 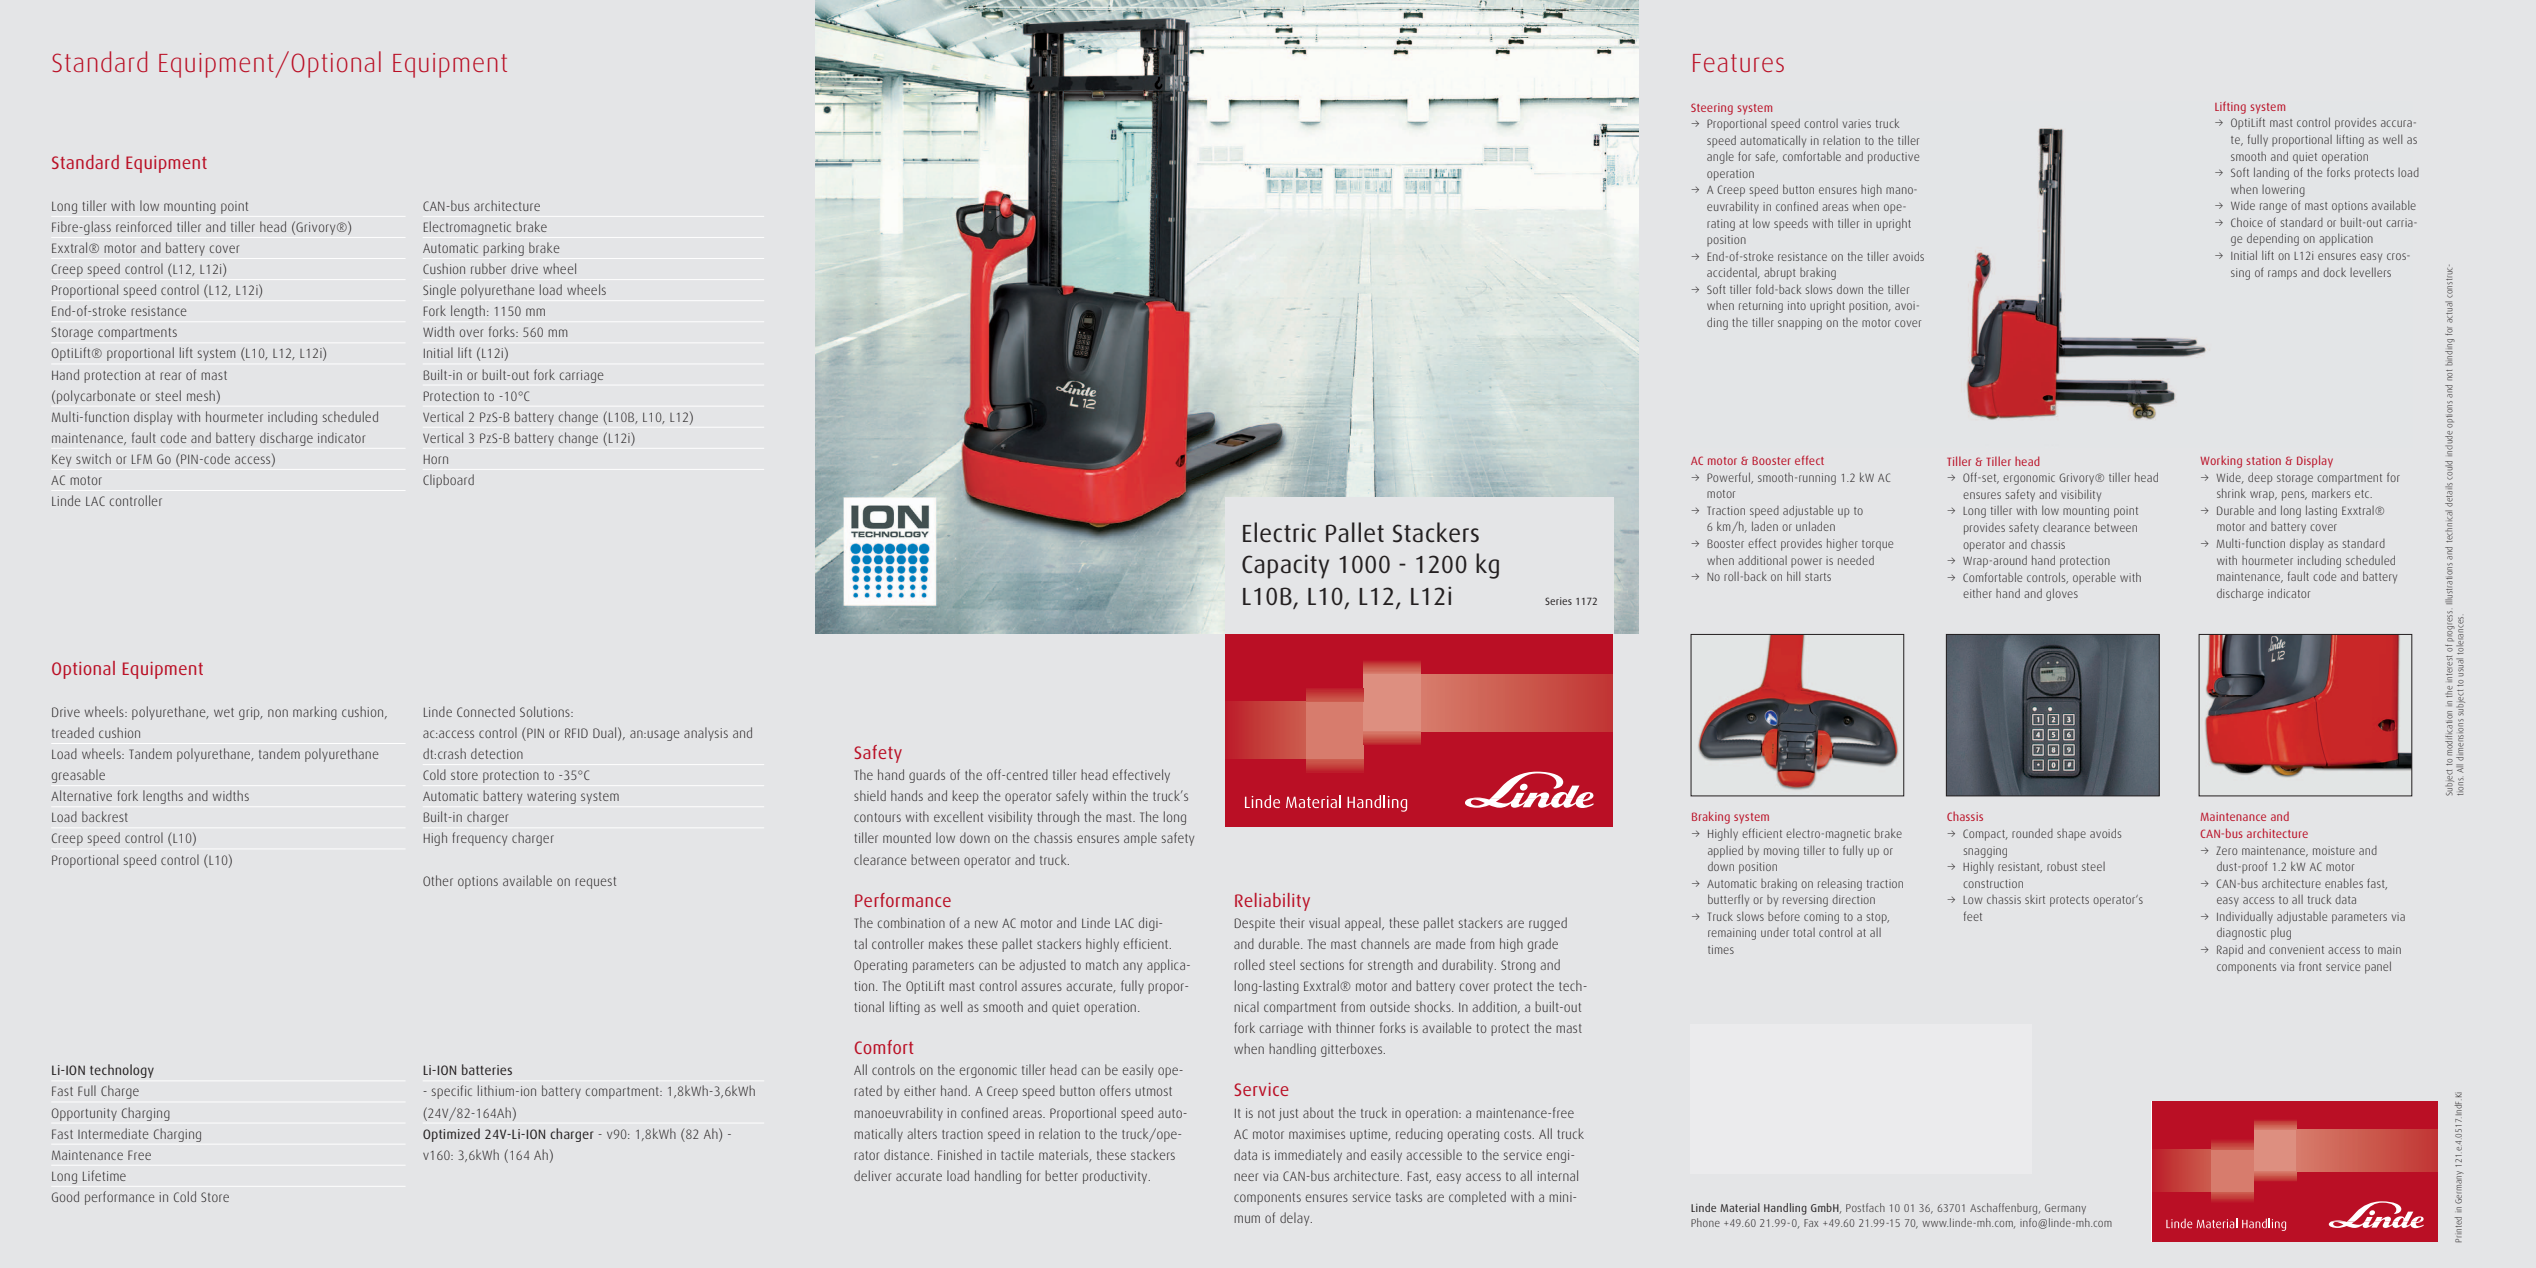 I want to click on Other, so click(x=438, y=880).
